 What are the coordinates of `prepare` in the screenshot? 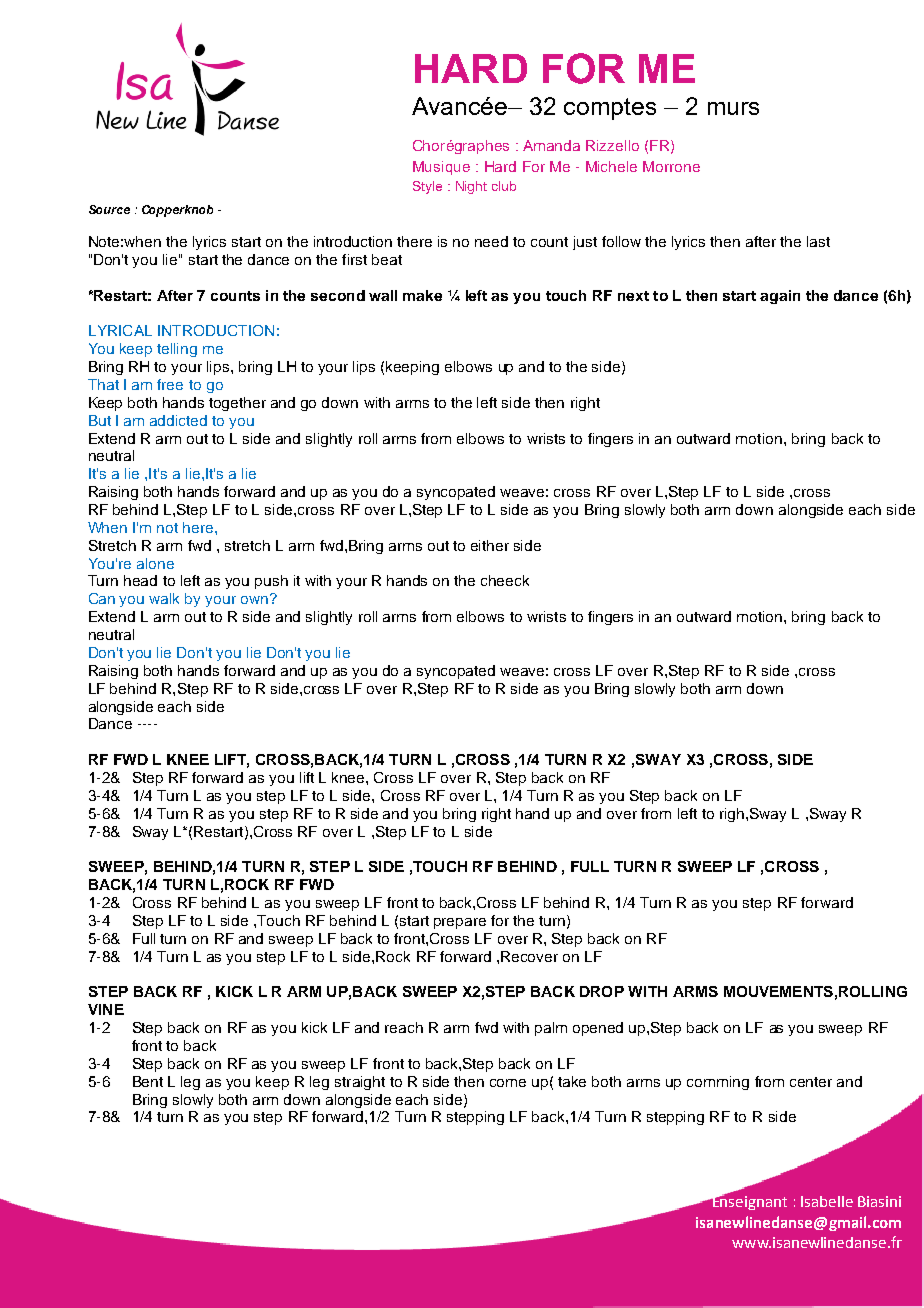 It's located at (460, 923).
